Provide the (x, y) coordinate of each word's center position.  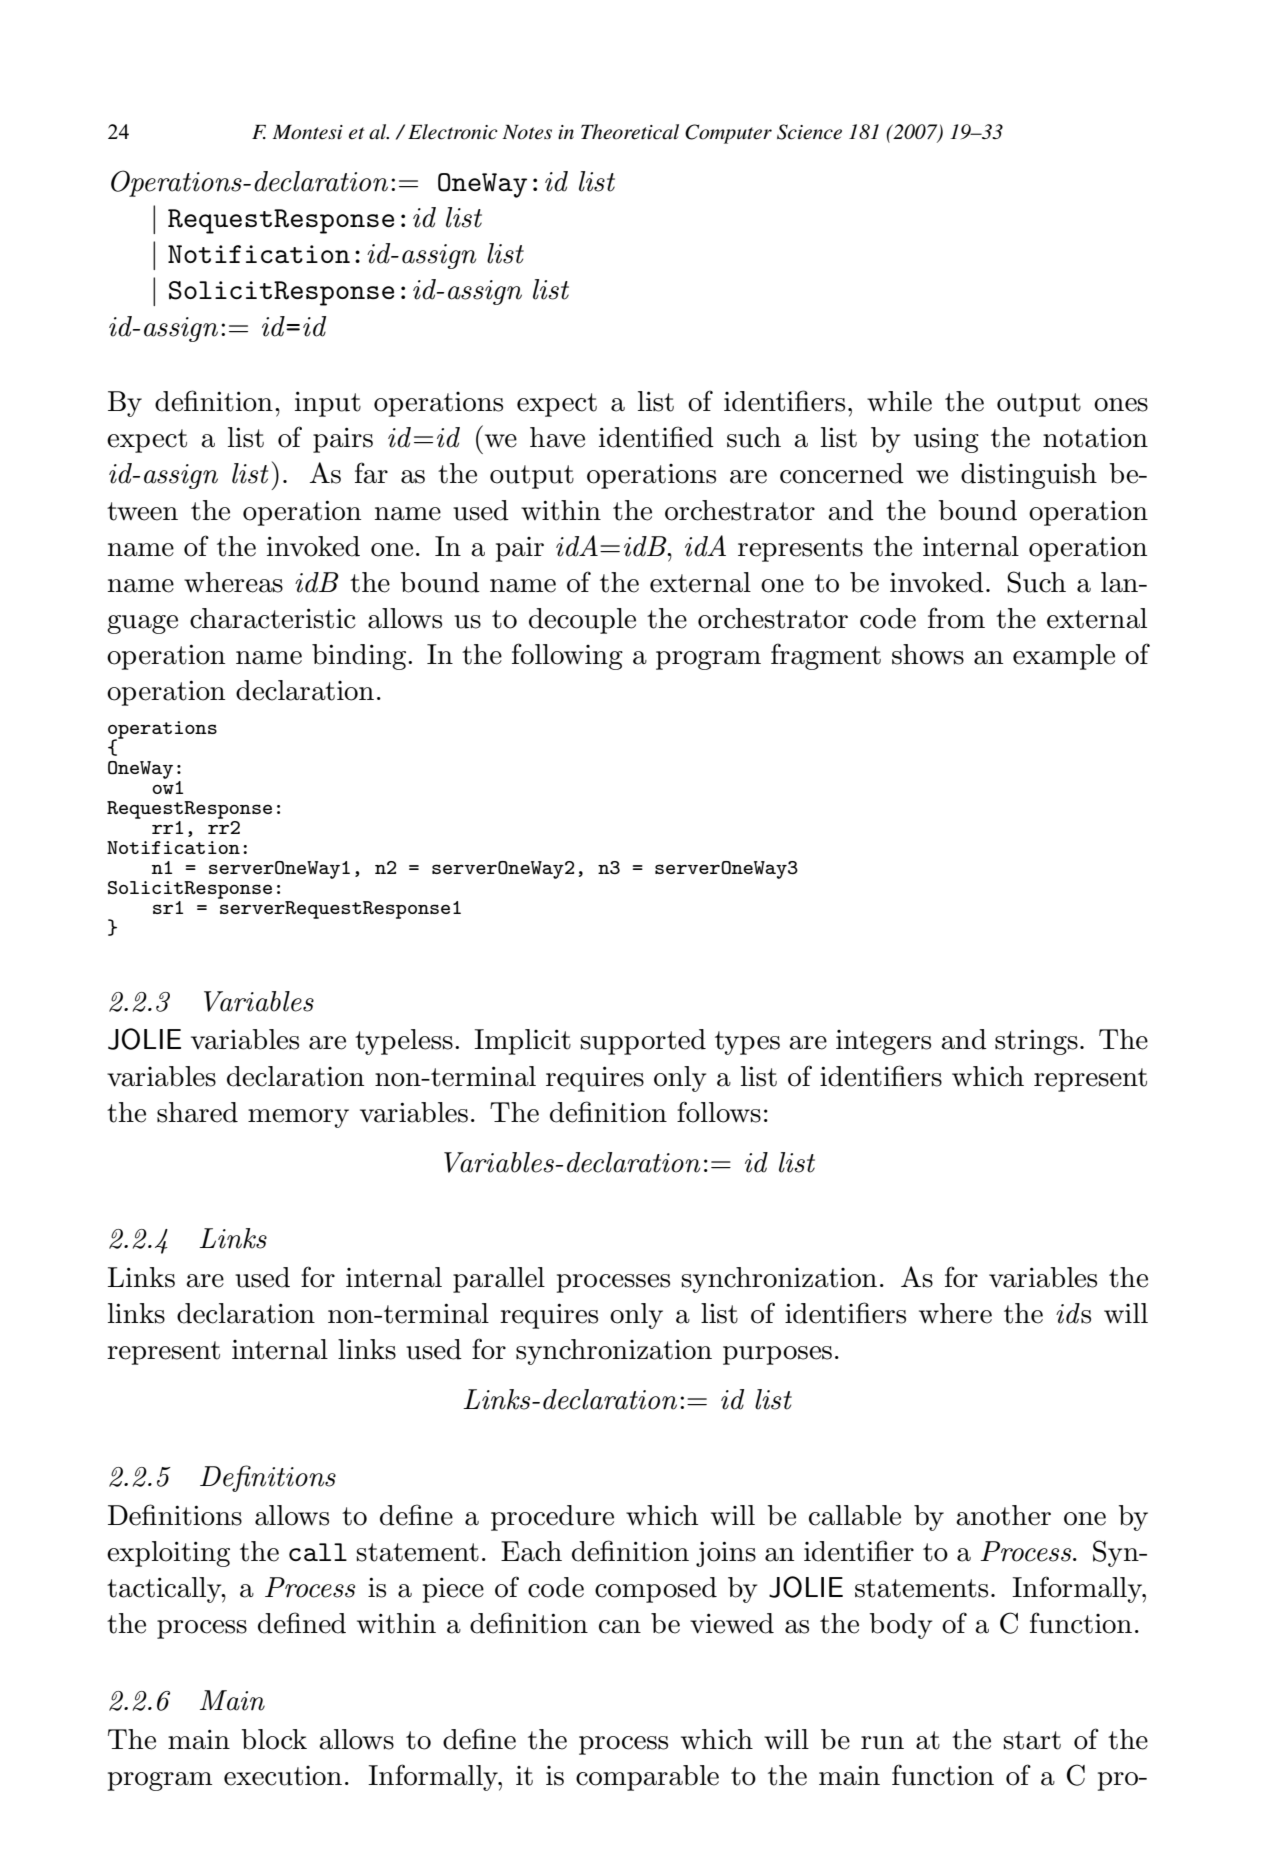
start (1032, 1740)
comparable (647, 1778)
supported (643, 1042)
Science (809, 132)
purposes (777, 1355)
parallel (499, 1280)
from (956, 618)
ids (1073, 1313)
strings (1036, 1042)
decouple (582, 621)
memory (298, 1118)
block (274, 1739)
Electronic (453, 132)
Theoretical (630, 132)
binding (360, 657)
